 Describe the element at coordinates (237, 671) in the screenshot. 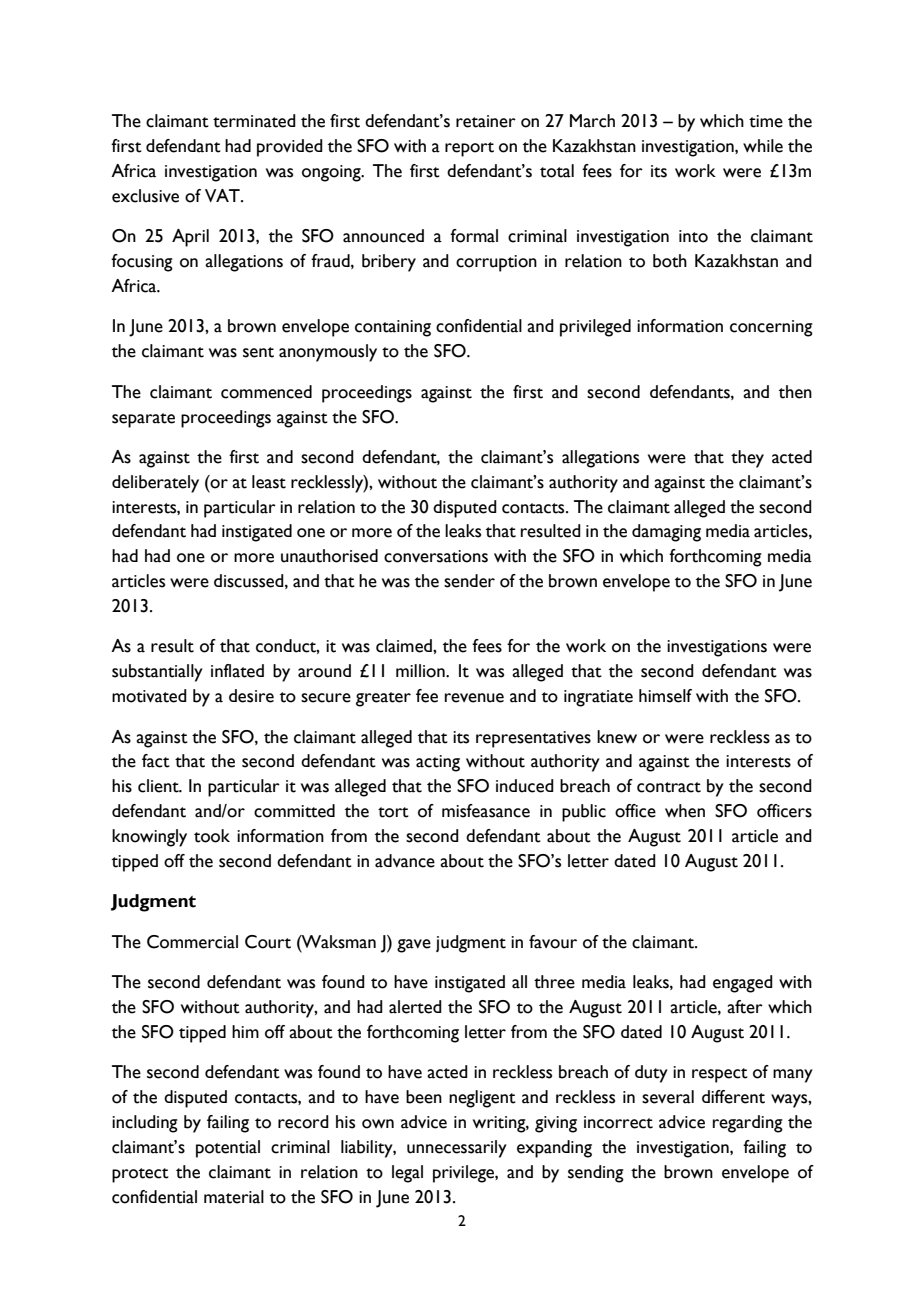

I see `inflated` at that location.
